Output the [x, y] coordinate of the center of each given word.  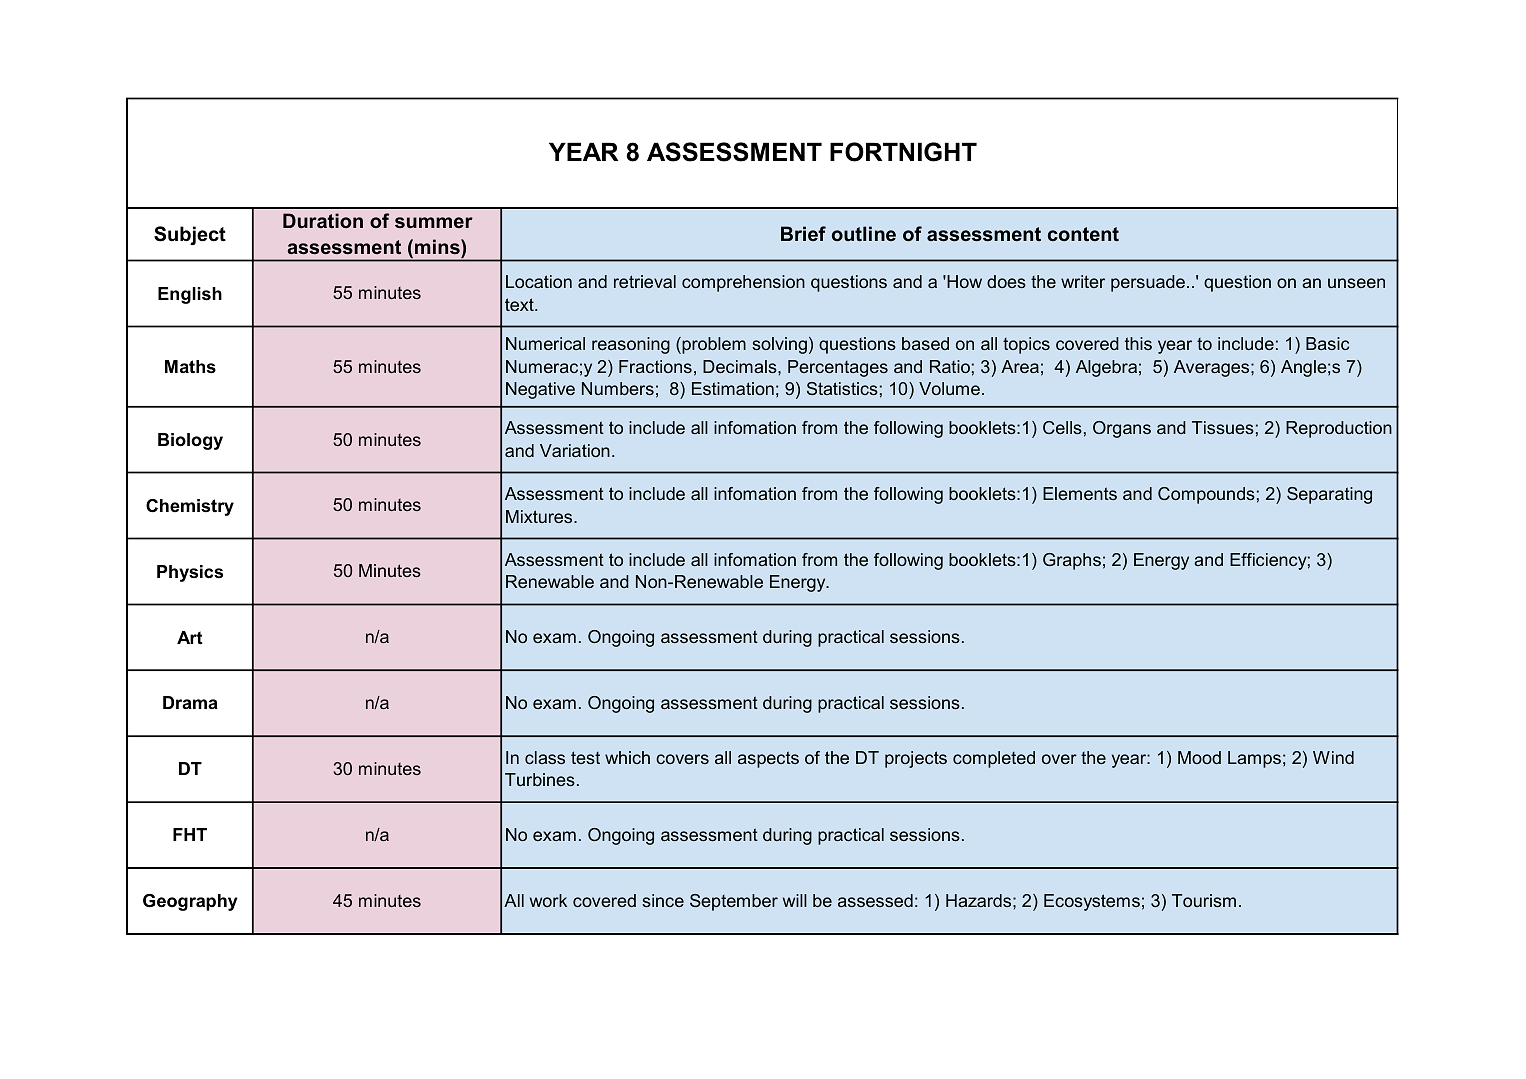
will [795, 900]
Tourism [1204, 900]
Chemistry [190, 507]
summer [434, 222]
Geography [190, 902]
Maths [190, 367]
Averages [1213, 368]
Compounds [1206, 495]
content [1083, 234]
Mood [1199, 757]
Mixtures [540, 516]
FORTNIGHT [903, 152]
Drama [190, 702]
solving [779, 345]
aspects [768, 759]
